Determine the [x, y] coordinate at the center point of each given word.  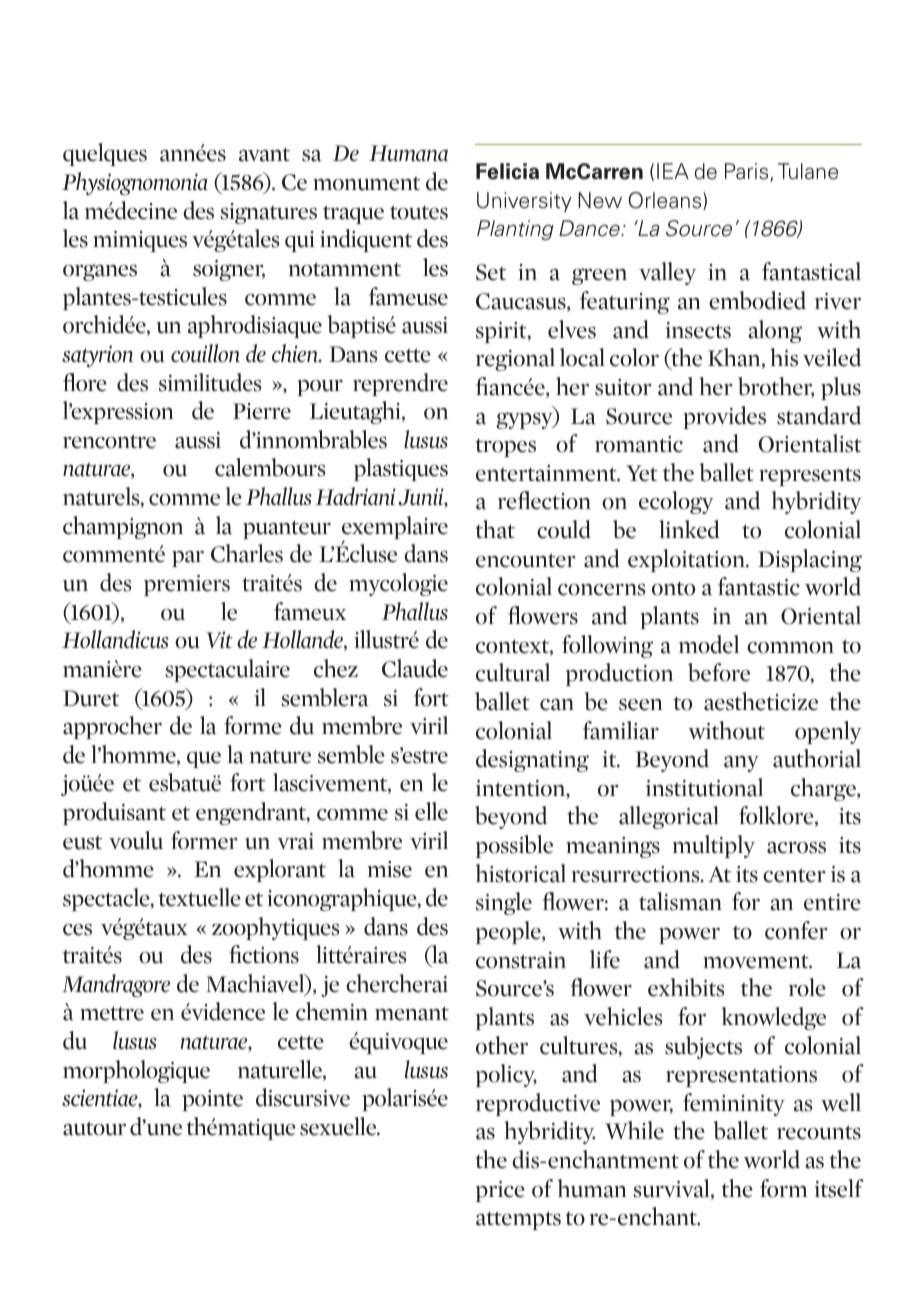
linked [689, 529]
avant [264, 155]
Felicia [507, 171]
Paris [748, 172]
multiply [714, 846]
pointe [212, 1100]
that [495, 529]
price [500, 1191]
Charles [247, 553]
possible [514, 846]
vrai [295, 841]
